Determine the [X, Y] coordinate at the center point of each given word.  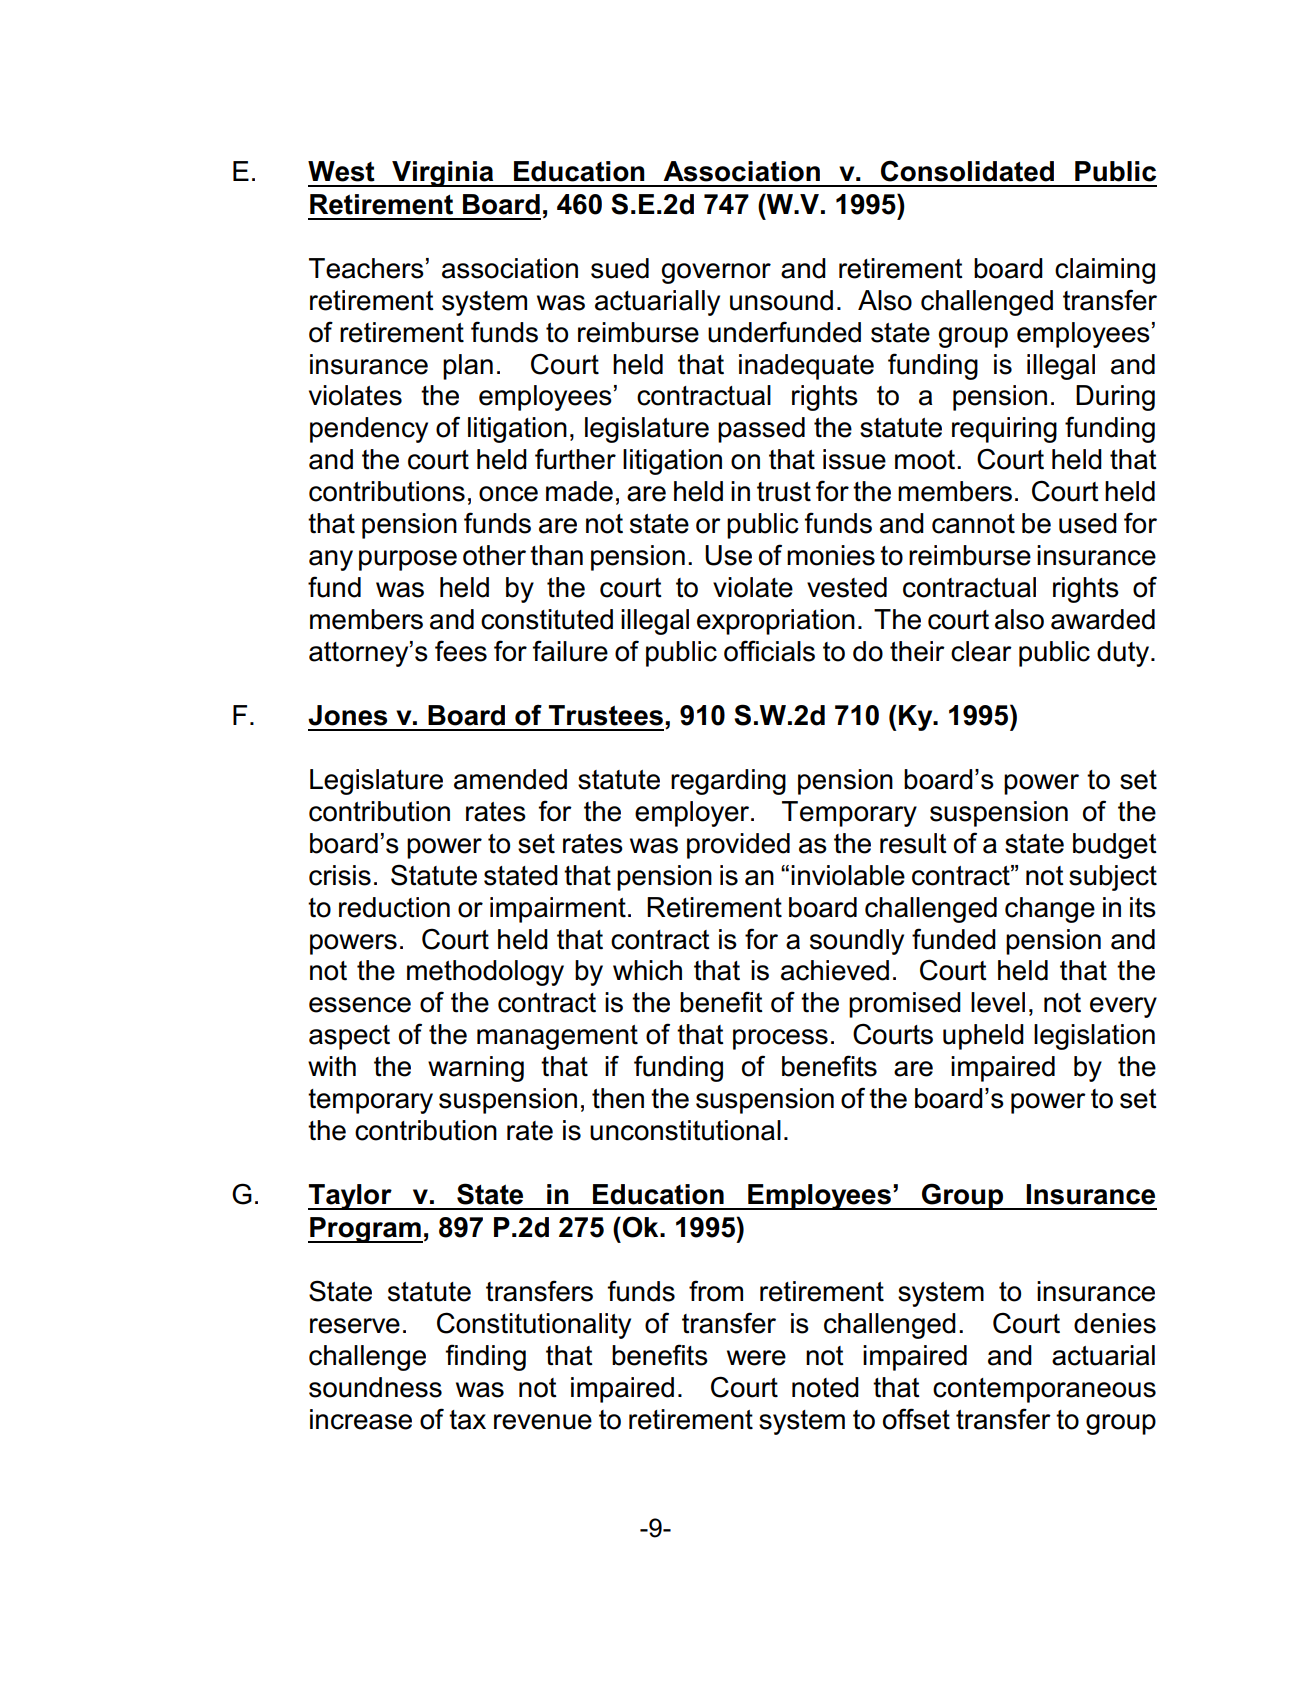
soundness [375, 1387]
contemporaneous [1044, 1390]
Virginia [443, 174]
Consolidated [967, 171]
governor [716, 273]
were [756, 1358]
